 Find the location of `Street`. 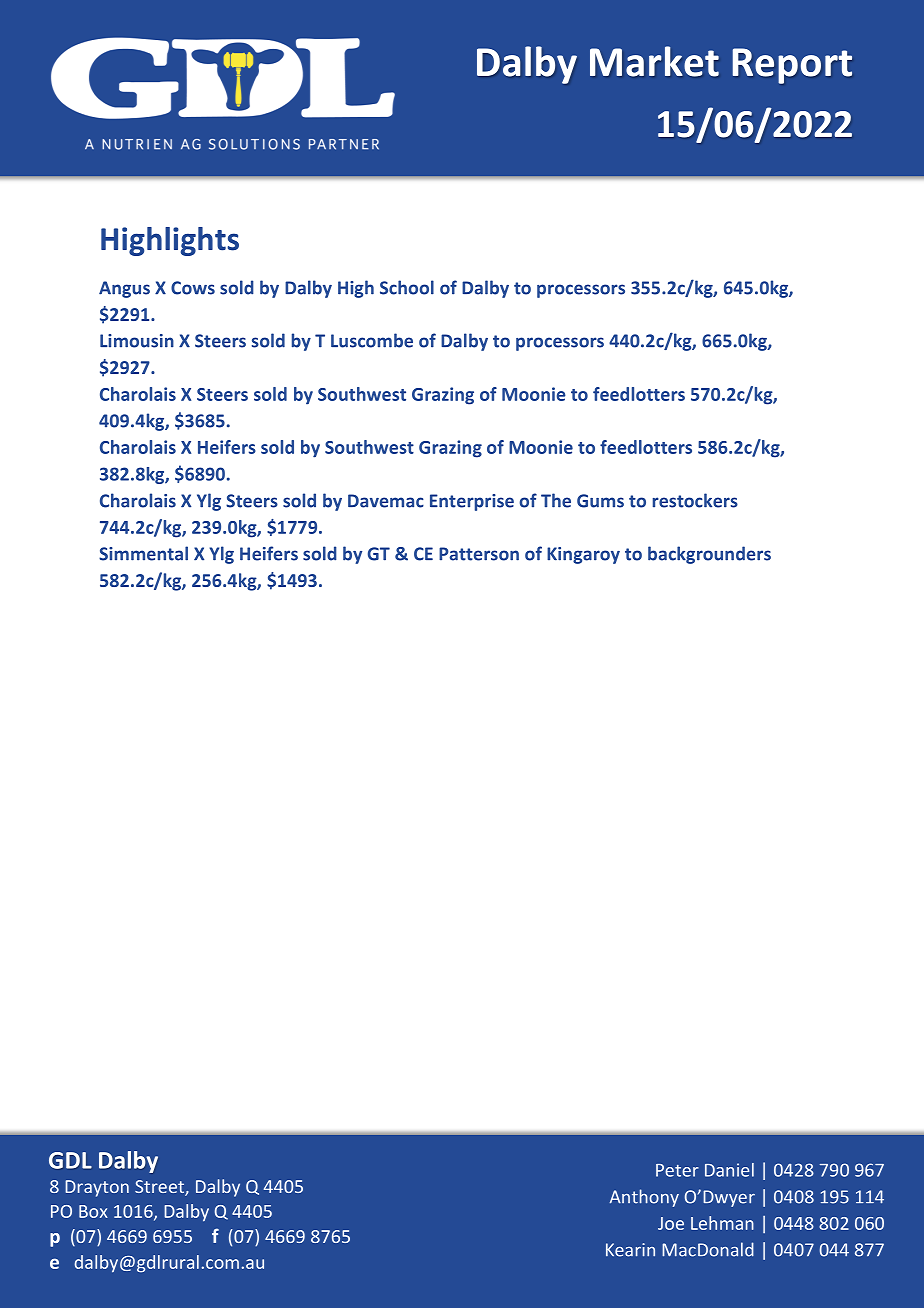

Street is located at coordinates (160, 1188).
